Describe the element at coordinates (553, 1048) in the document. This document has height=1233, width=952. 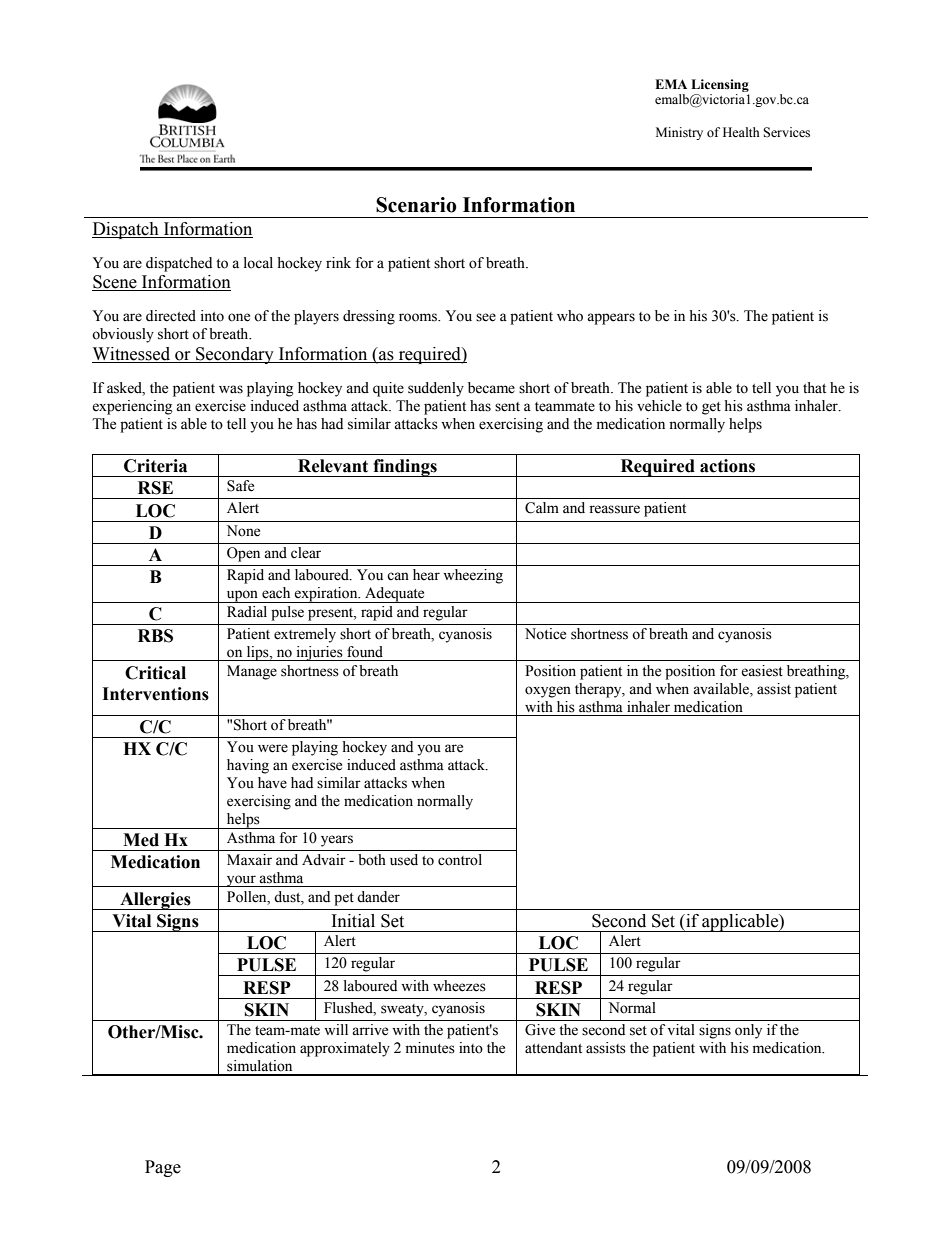
I see `attendant` at that location.
